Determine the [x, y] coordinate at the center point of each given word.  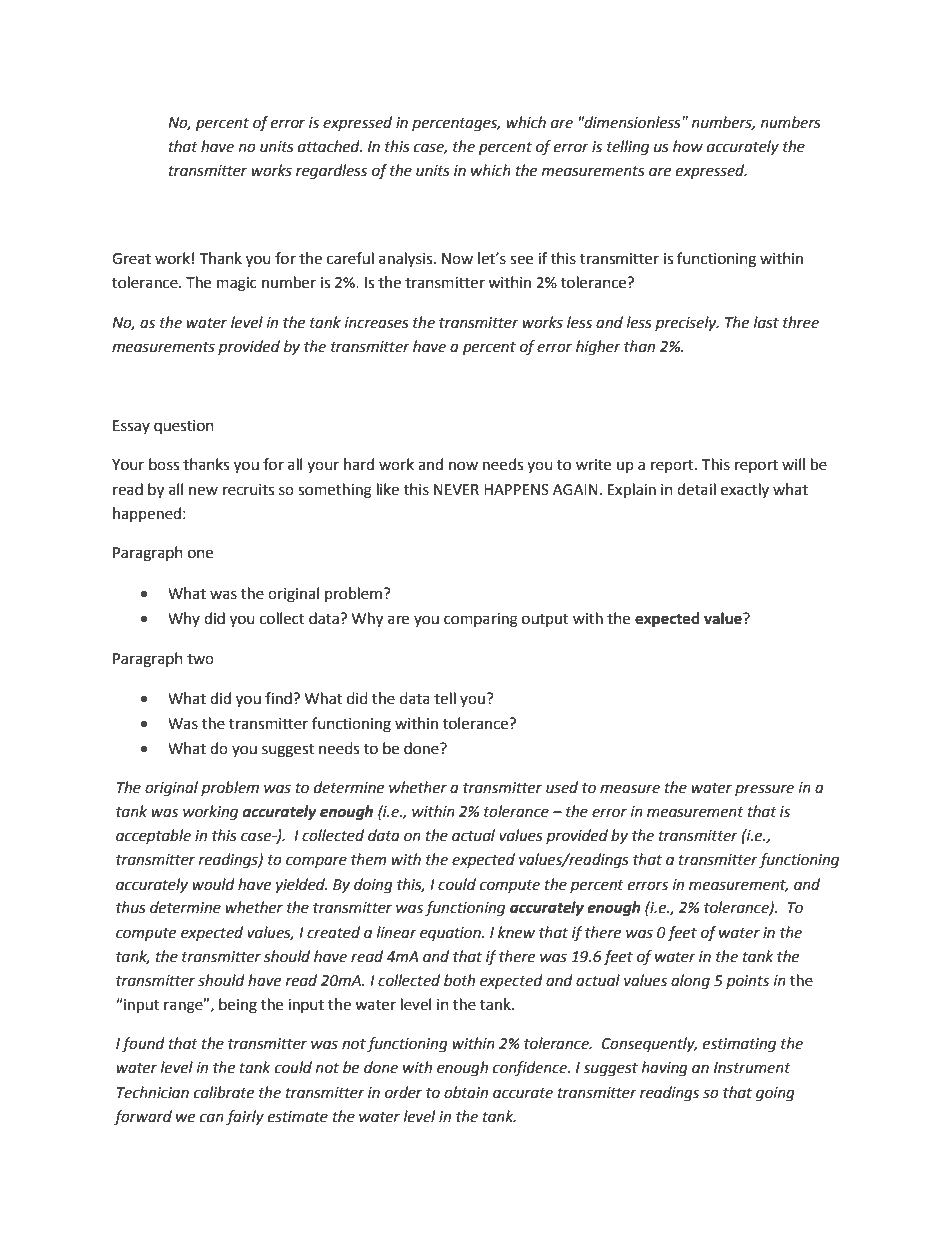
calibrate [224, 1092]
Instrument [752, 1068]
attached [330, 146]
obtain [466, 1092]
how [688, 146]
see [521, 260]
